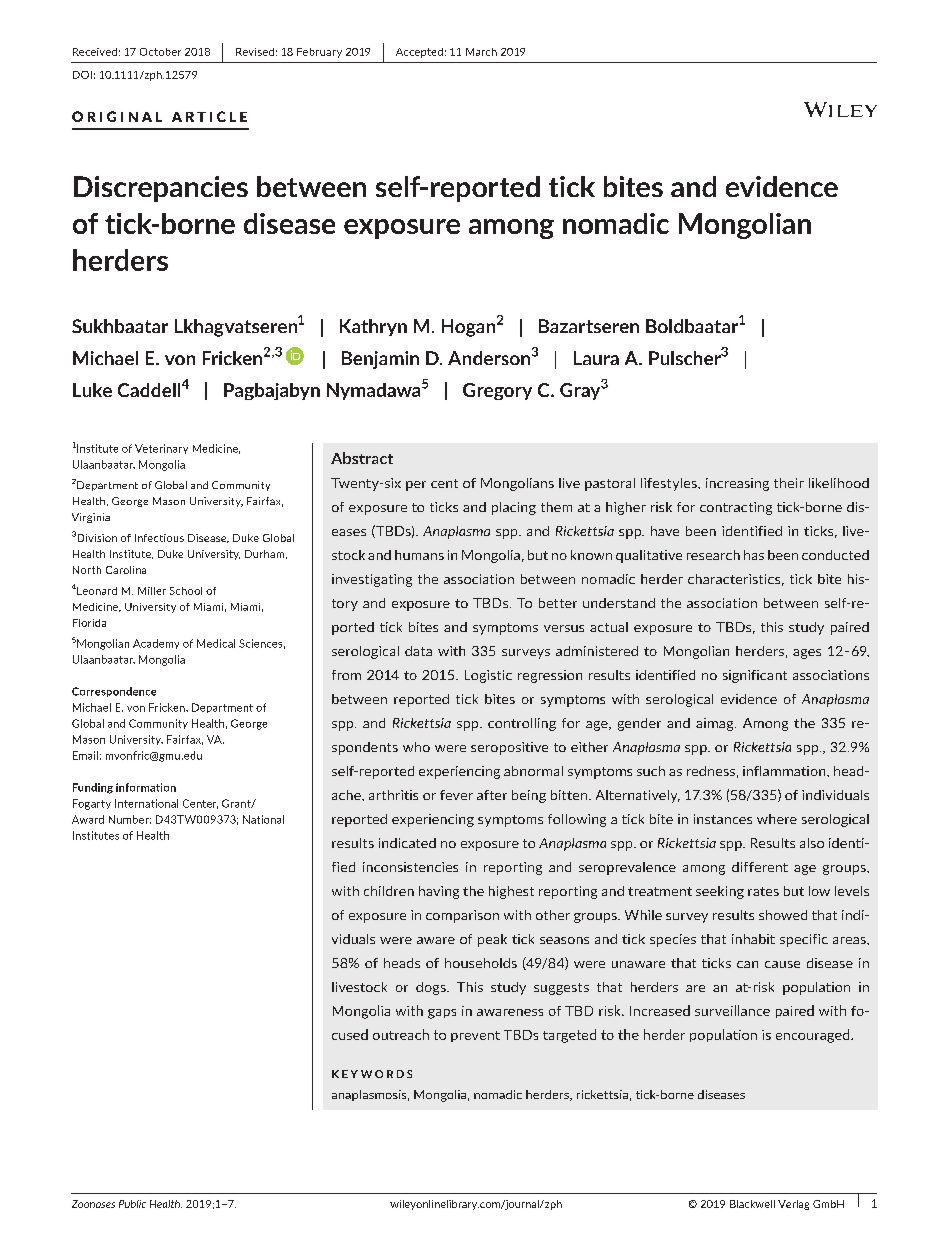  What do you see at coordinates (596, 358) in the screenshot?
I see `Laura` at bounding box center [596, 358].
